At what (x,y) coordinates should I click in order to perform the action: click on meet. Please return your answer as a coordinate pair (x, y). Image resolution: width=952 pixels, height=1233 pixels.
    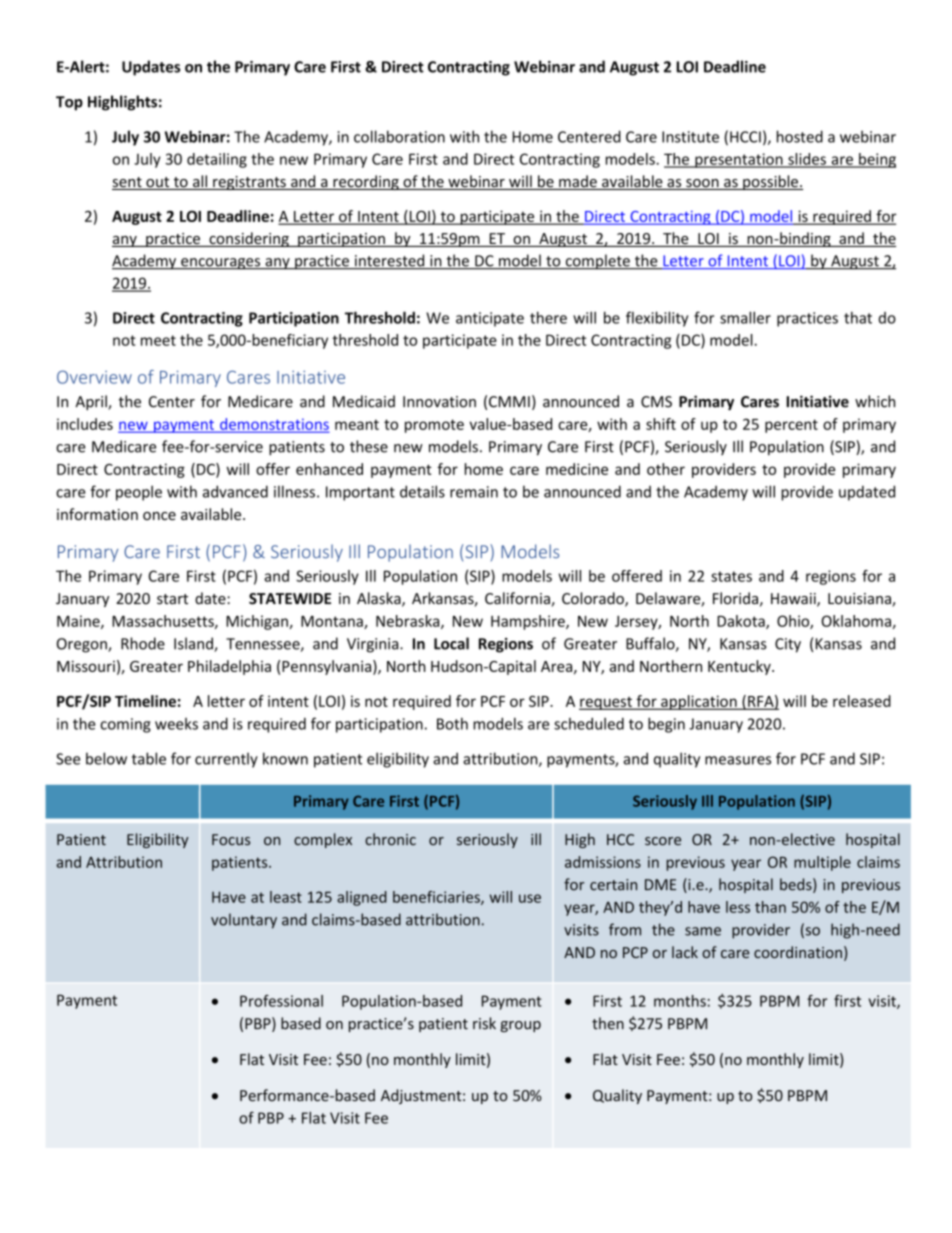
    Looking at the image, I should click on (158, 340).
